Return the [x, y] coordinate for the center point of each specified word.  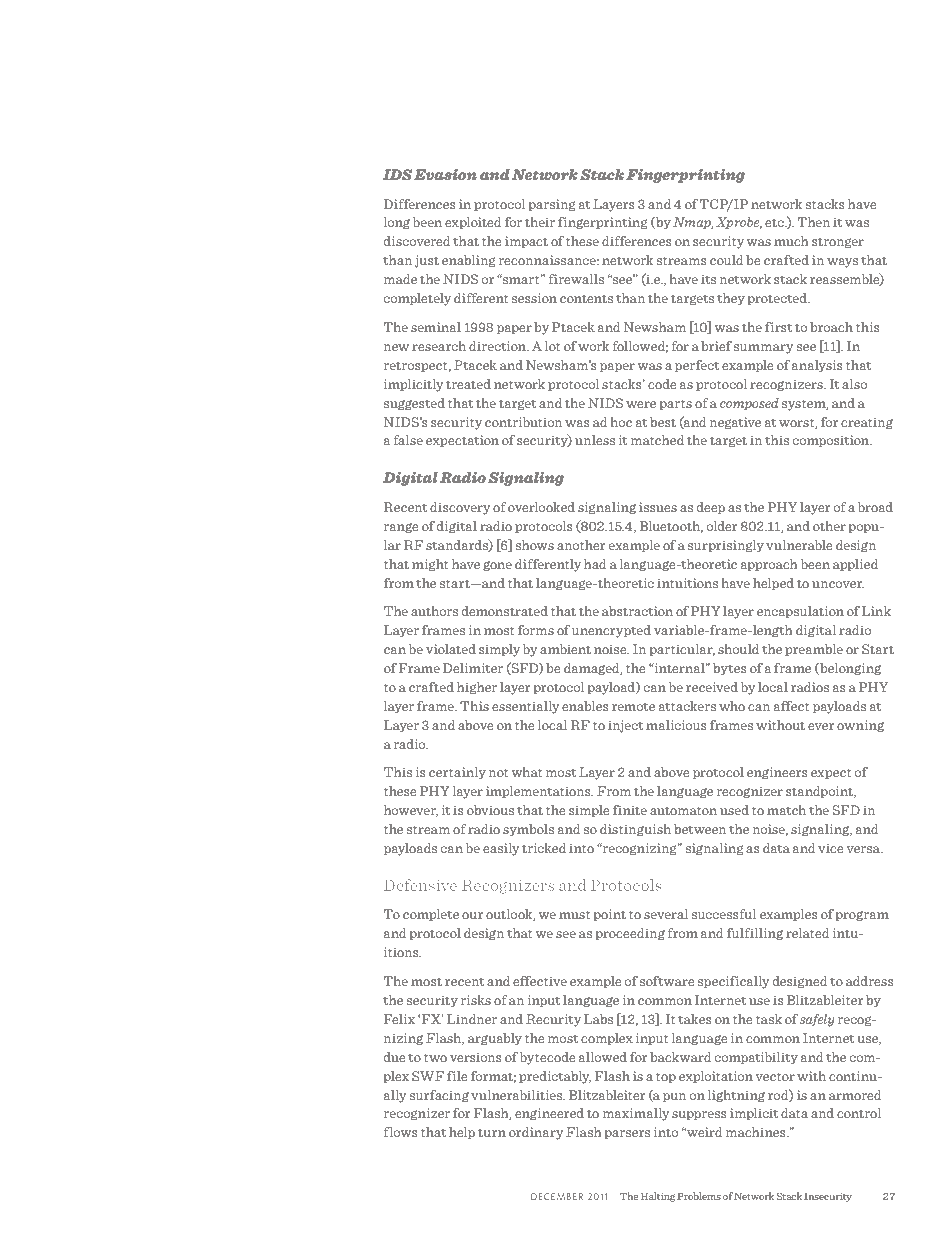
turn [492, 1133]
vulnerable [799, 545]
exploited [473, 223]
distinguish [635, 830]
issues [658, 507]
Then [814, 222]
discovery [460, 508]
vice [831, 848]
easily [501, 849]
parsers [627, 1134]
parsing [552, 205]
